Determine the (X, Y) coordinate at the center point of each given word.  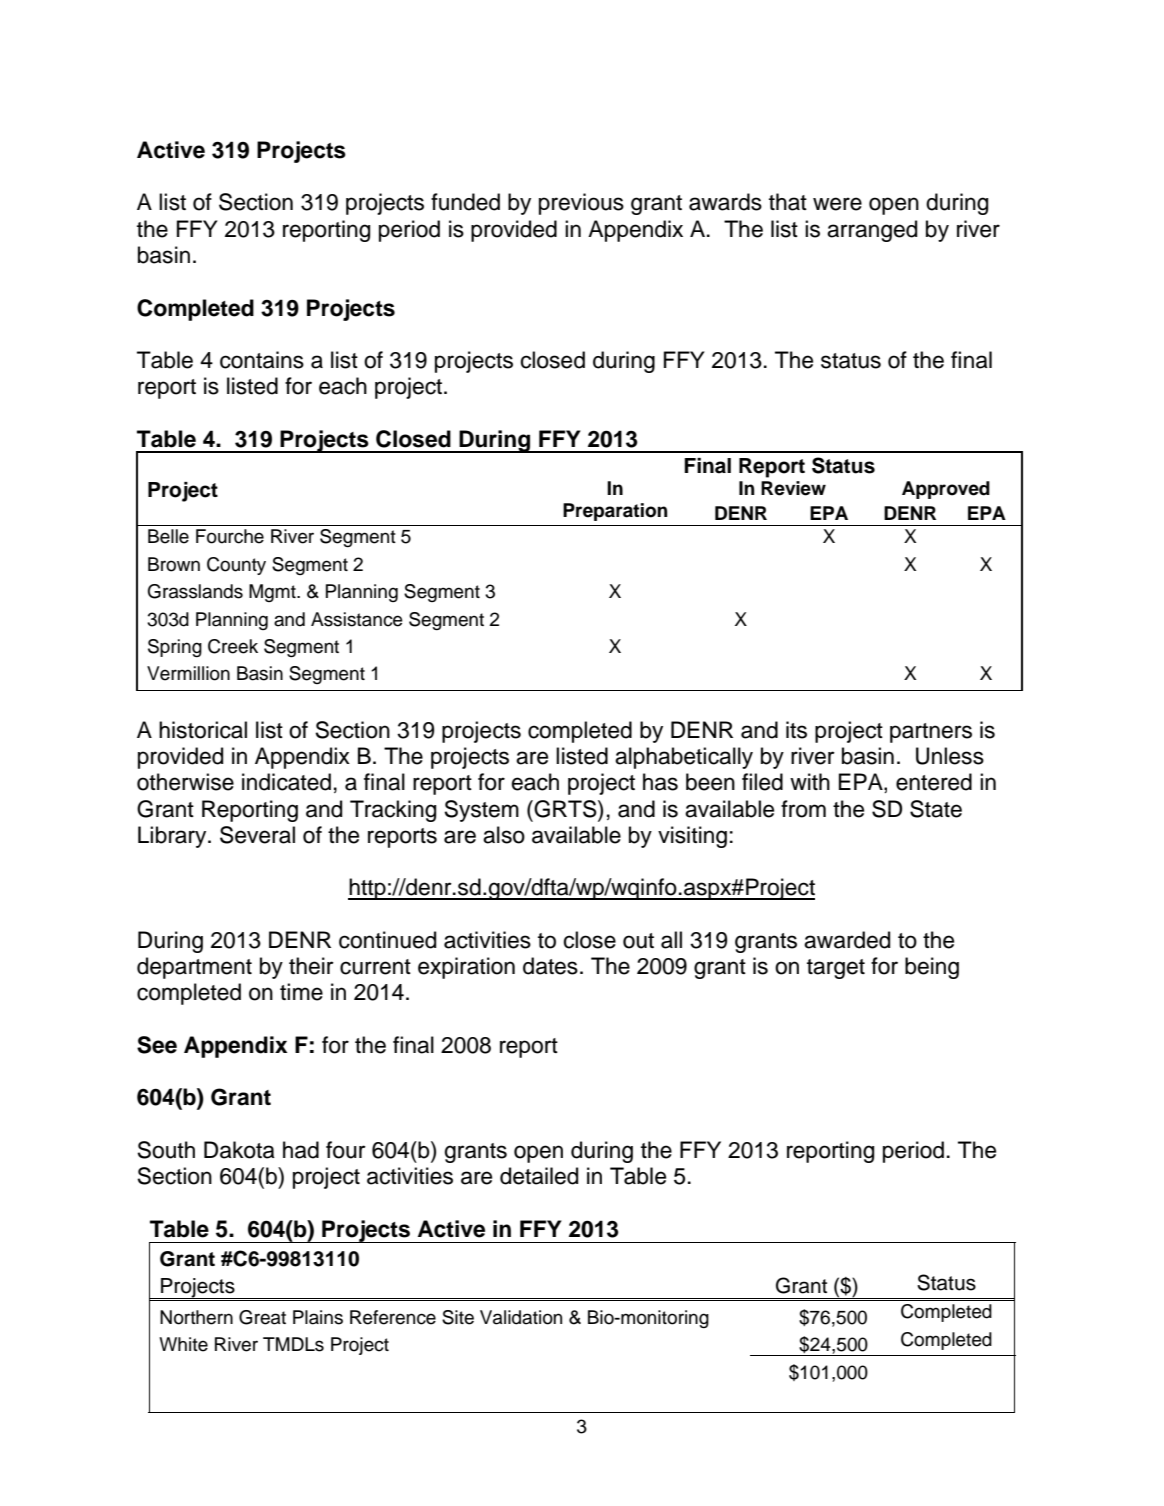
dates (550, 966)
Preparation (615, 512)
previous (581, 204)
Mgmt (273, 593)
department (194, 968)
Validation (521, 1317)
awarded (847, 940)
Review (793, 488)
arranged (872, 231)
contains (262, 360)
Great (262, 1317)
